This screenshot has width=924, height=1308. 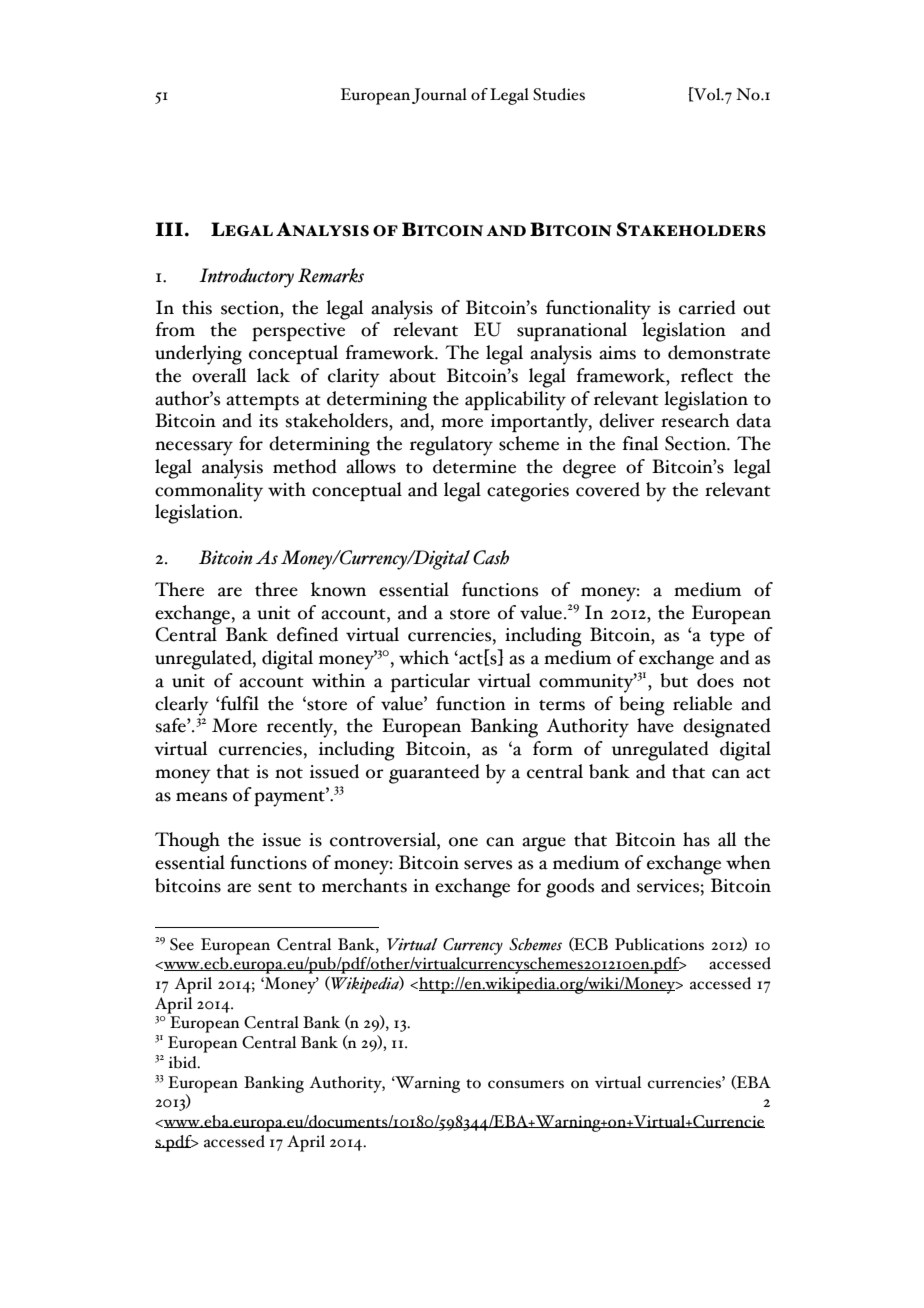 I want to click on Introductory, so click(x=246, y=278).
